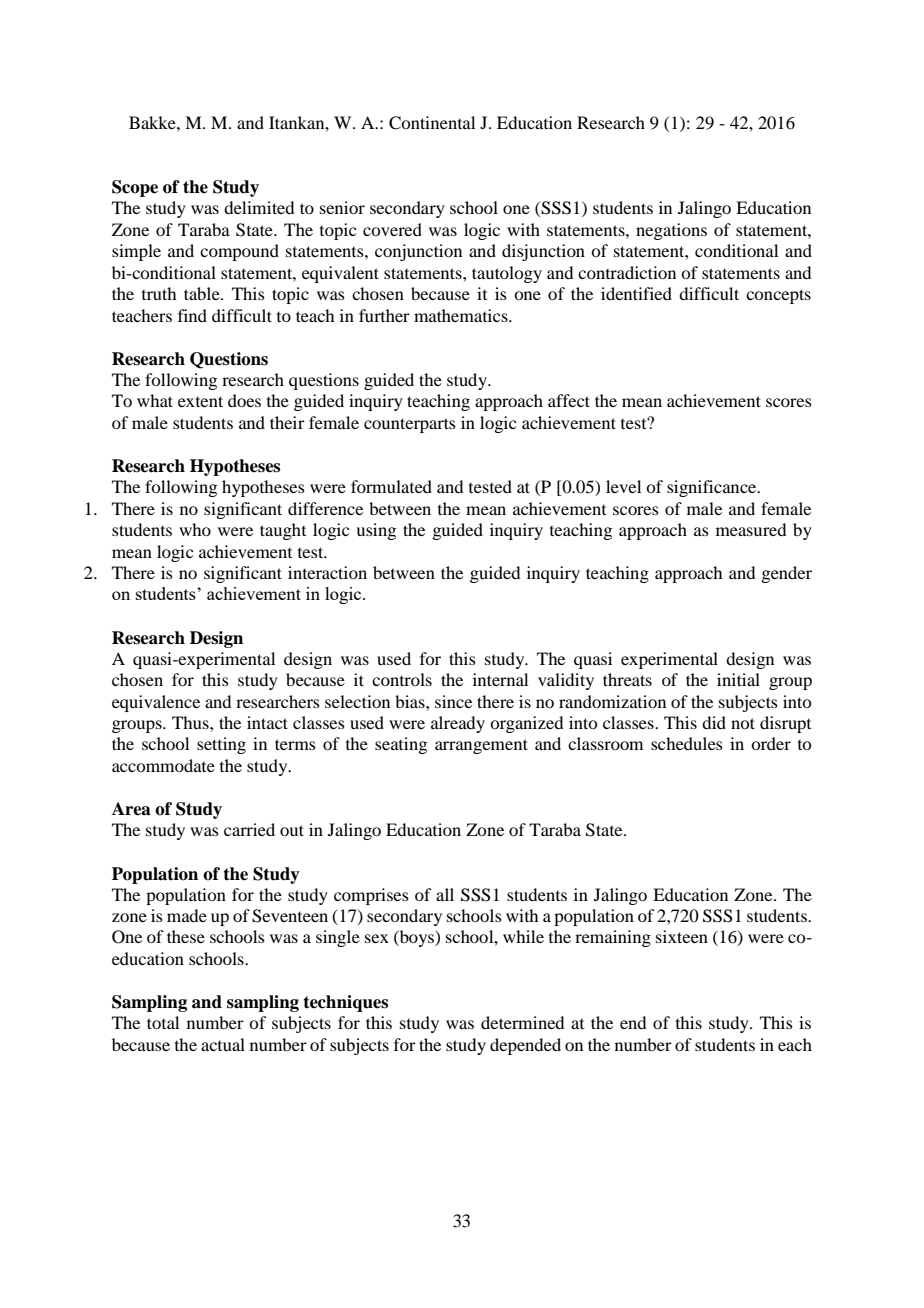 The width and height of the document is (924, 1308). What do you see at coordinates (522, 1022) in the document?
I see `determined` at bounding box center [522, 1022].
